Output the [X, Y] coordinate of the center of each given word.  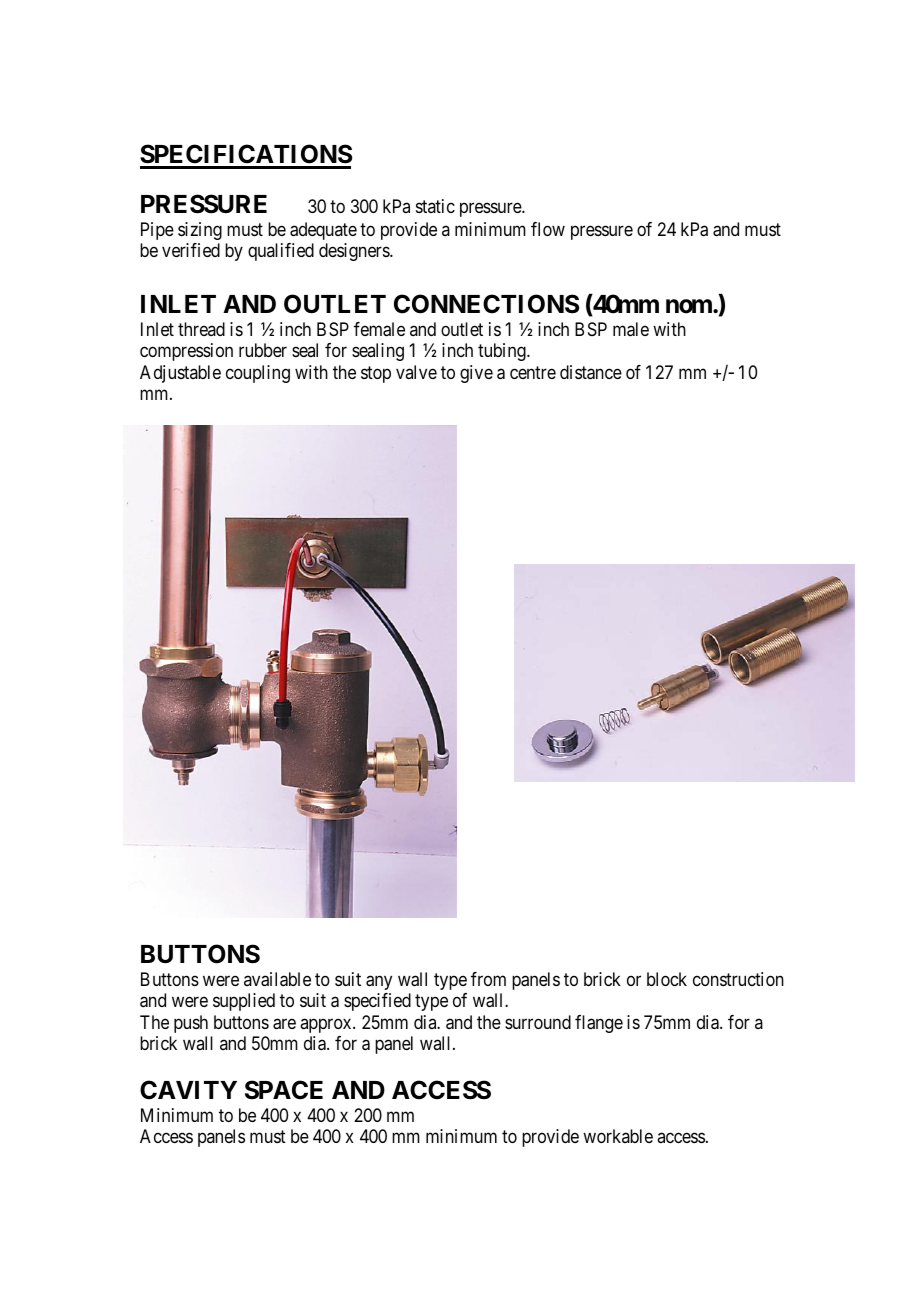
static [435, 206]
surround [538, 1022]
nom [690, 306]
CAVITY [188, 1090]
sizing [200, 231]
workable [618, 1136]
